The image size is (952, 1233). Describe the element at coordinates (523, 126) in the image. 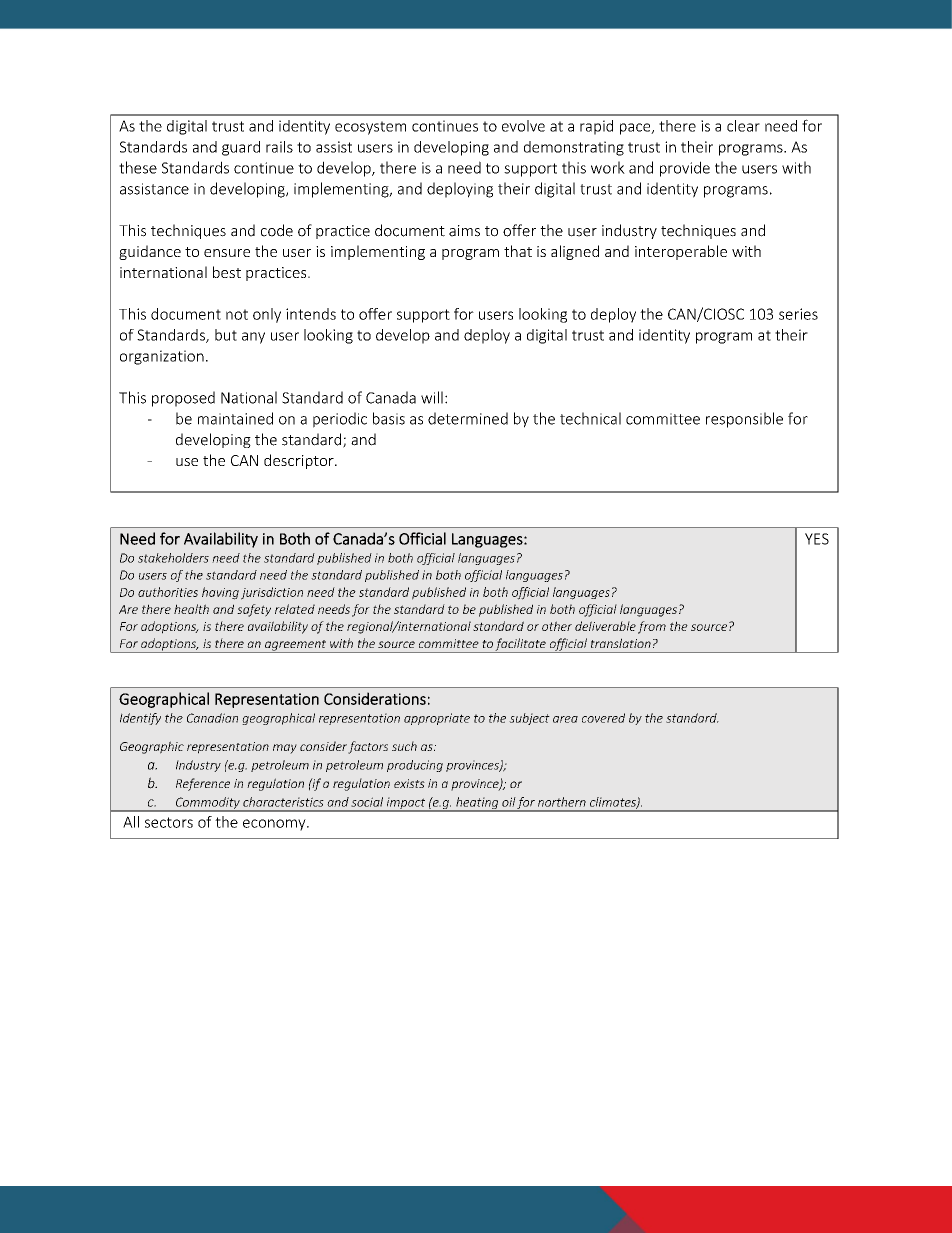

I see `evolve` at that location.
